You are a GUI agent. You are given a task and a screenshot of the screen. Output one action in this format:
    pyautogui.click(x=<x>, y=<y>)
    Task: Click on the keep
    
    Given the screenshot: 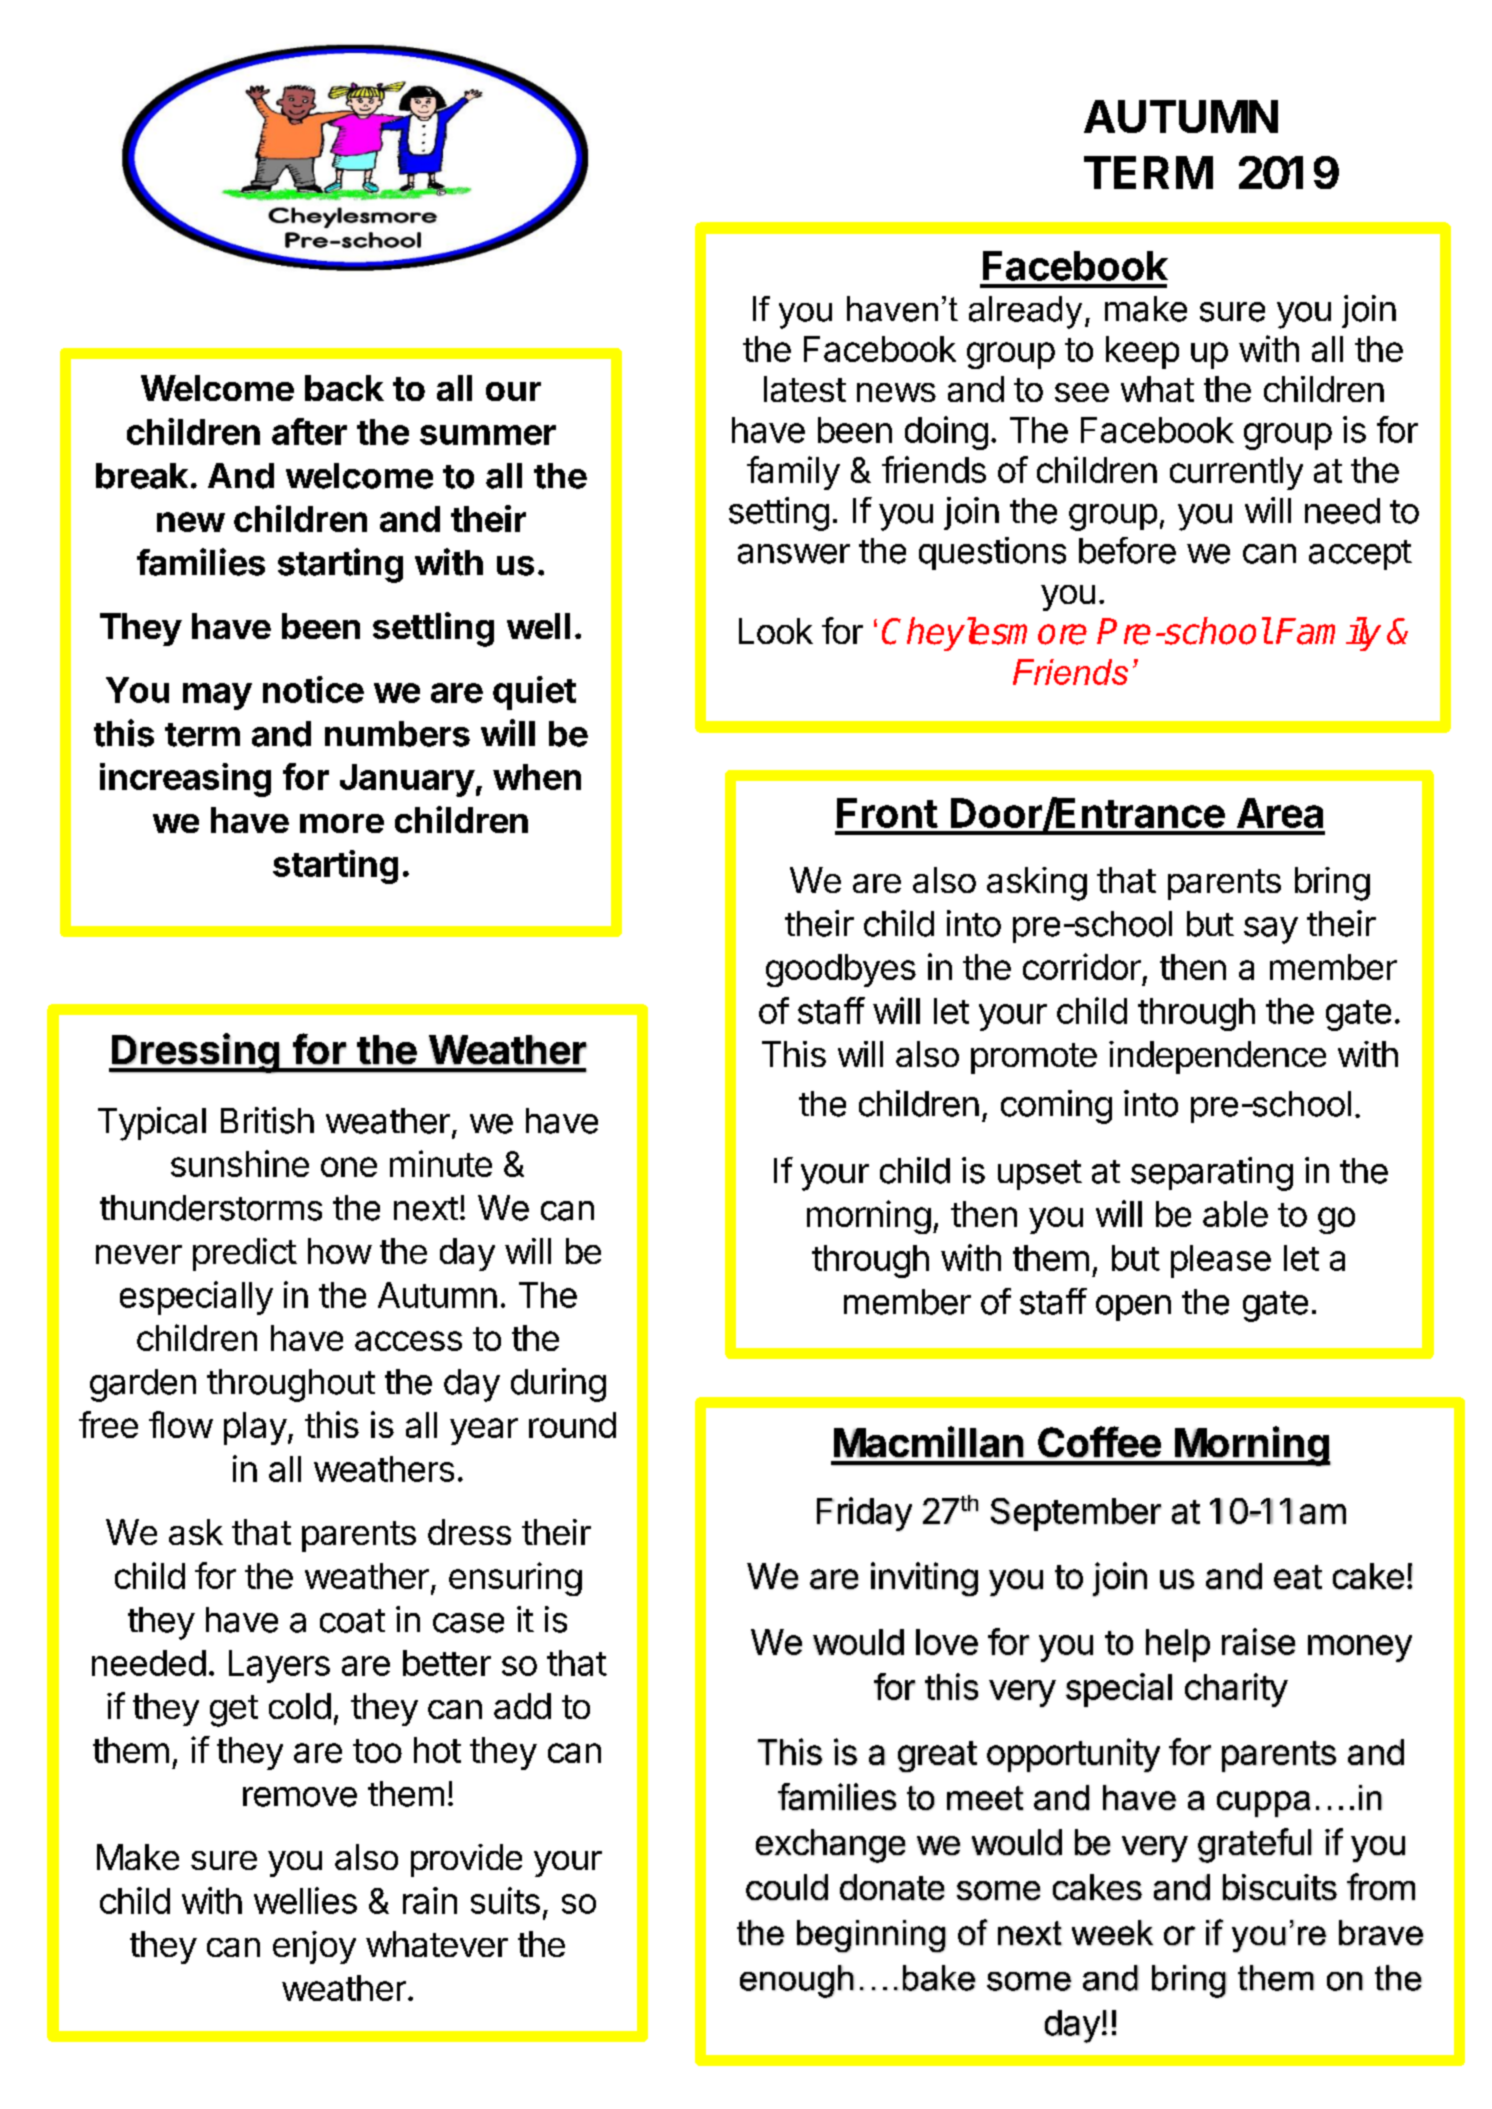 What is the action you would take?
    pyautogui.click(x=1142, y=352)
